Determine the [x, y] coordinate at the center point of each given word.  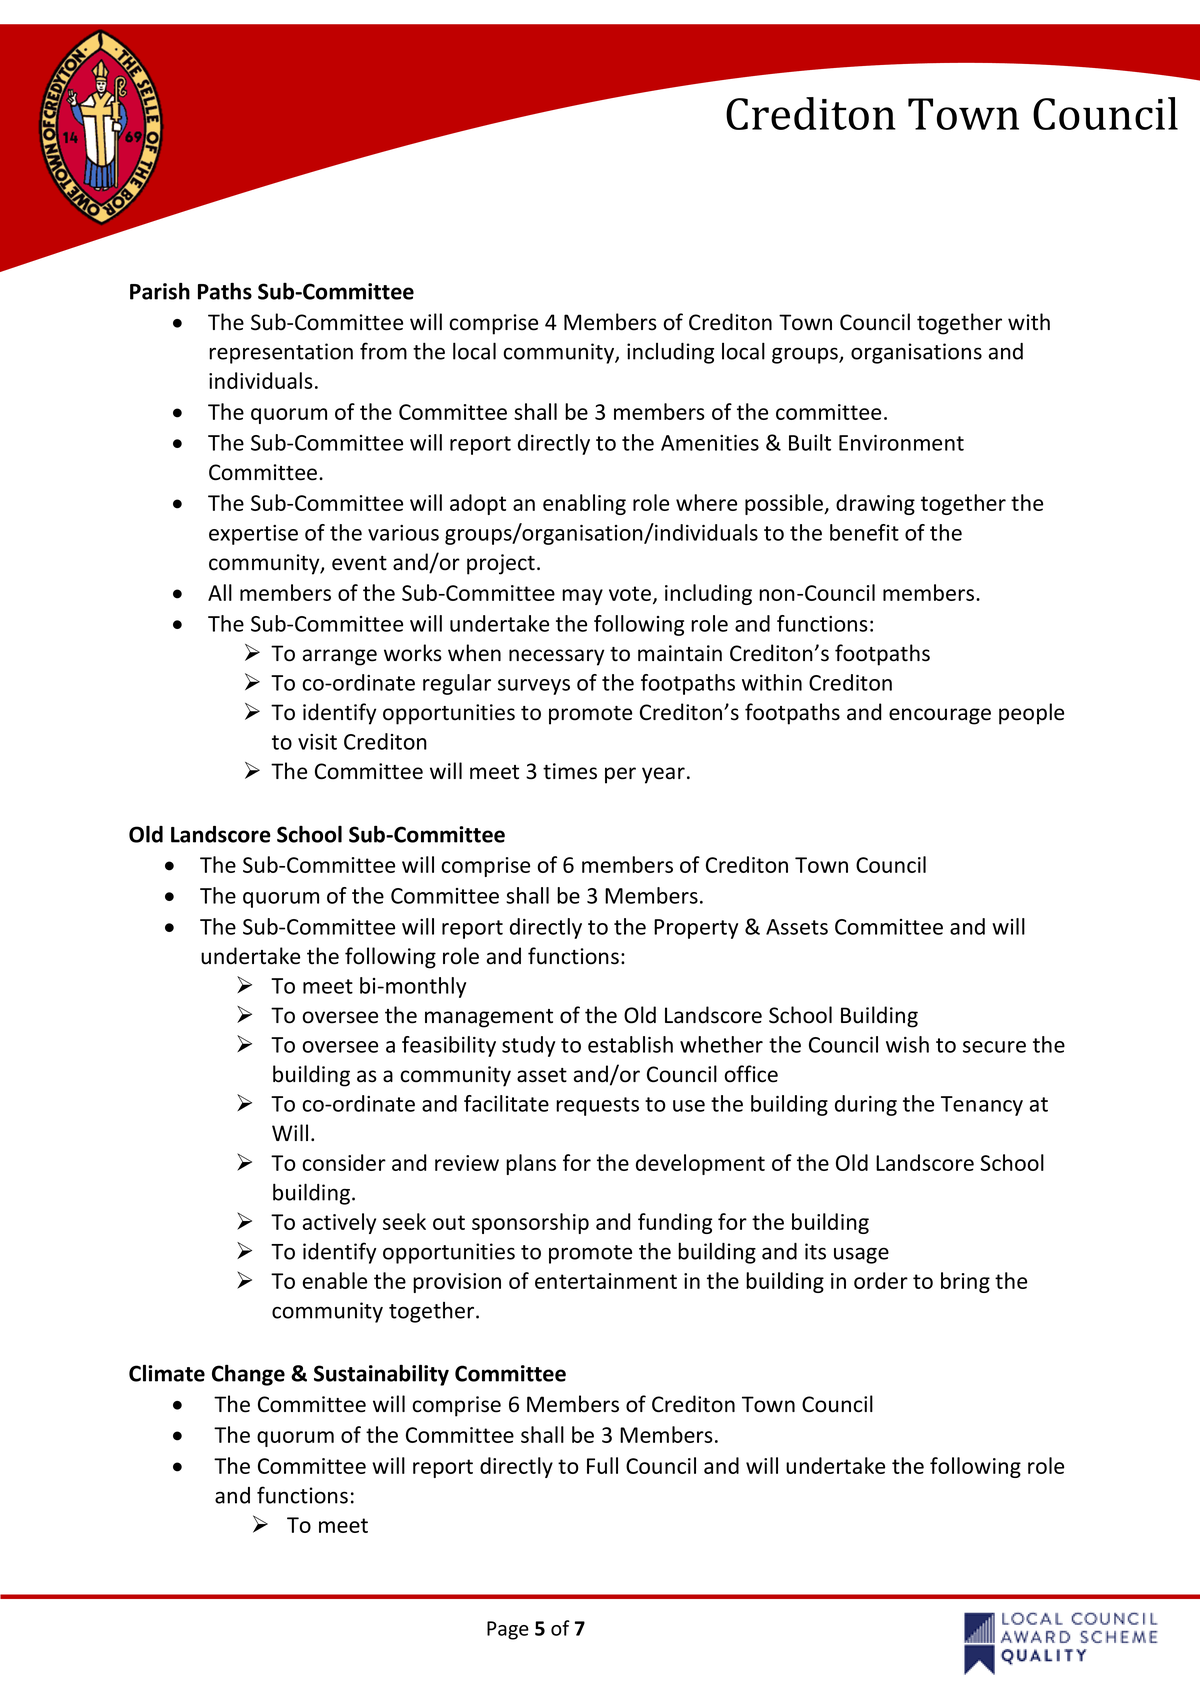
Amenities [710, 443]
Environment [901, 443]
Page [508, 1630]
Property [696, 929]
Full [602, 1465]
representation [281, 353]
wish [907, 1044]
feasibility [449, 1046]
